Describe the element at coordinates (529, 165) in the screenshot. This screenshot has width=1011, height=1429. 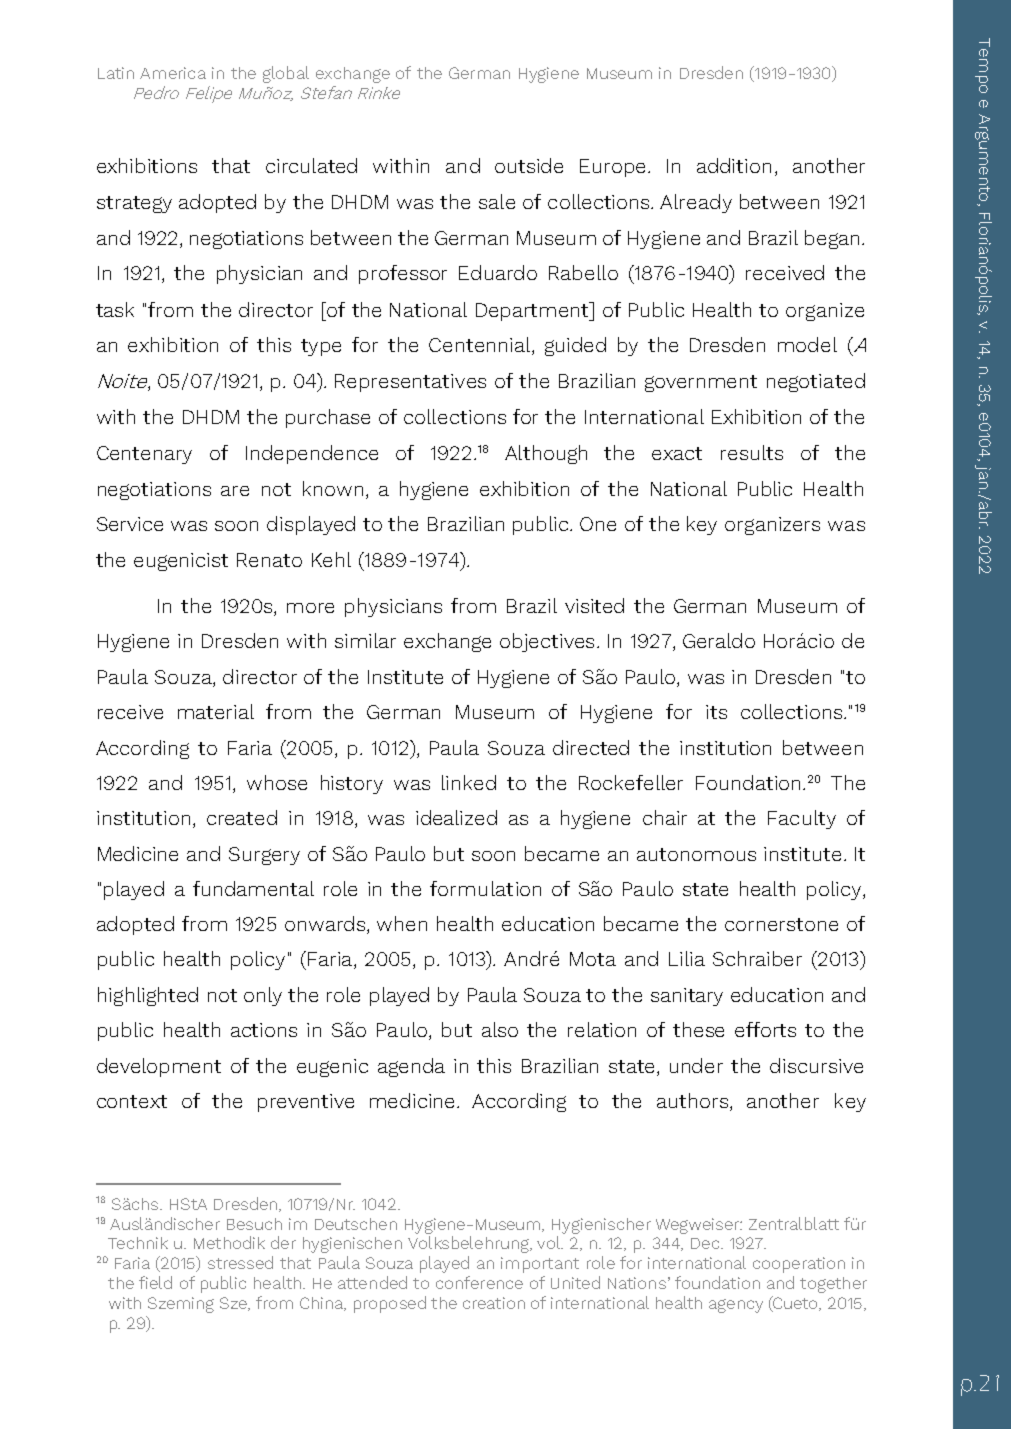
I see `outside` at that location.
